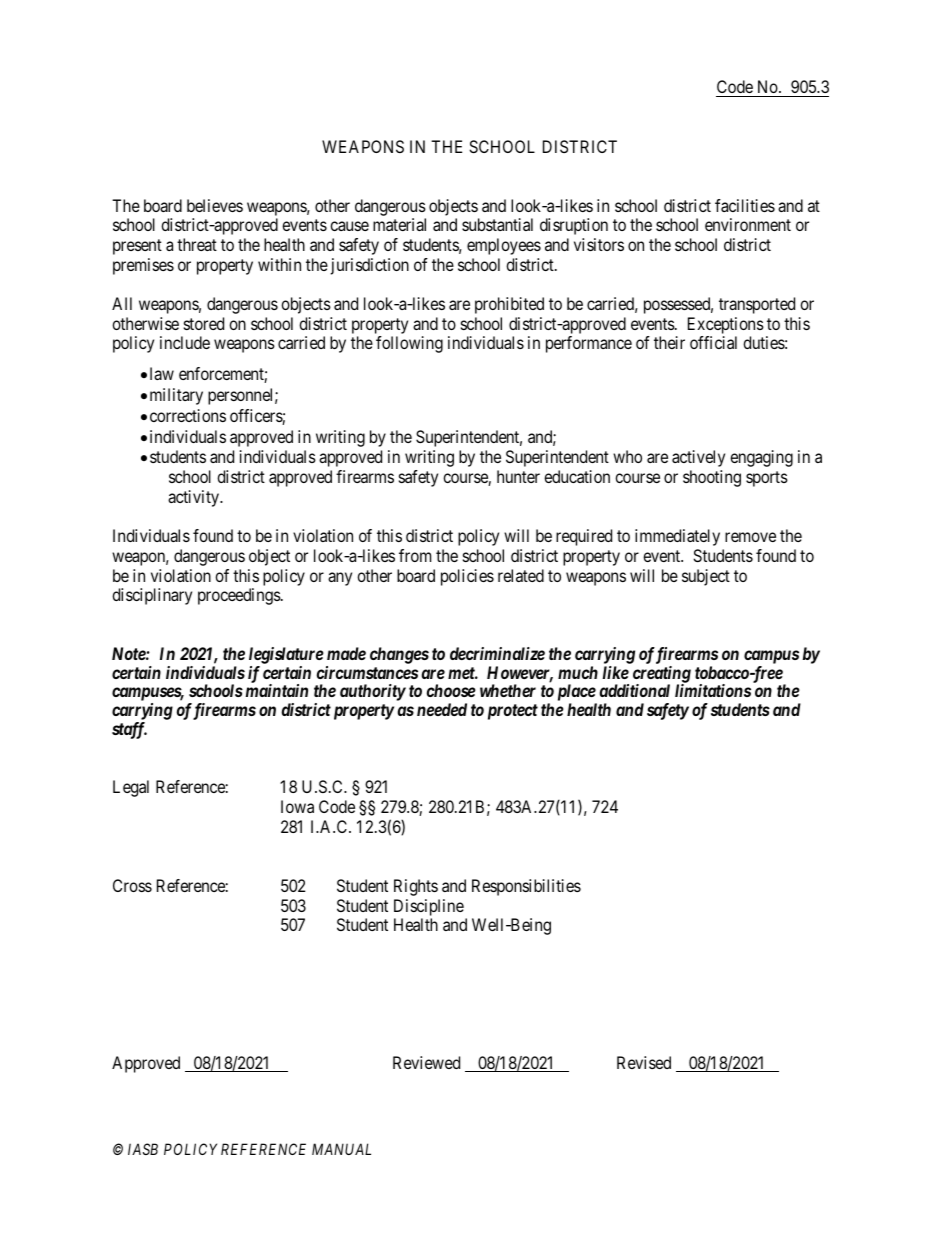  Describe the element at coordinates (662, 675) in the image. I see `creating` at that location.
